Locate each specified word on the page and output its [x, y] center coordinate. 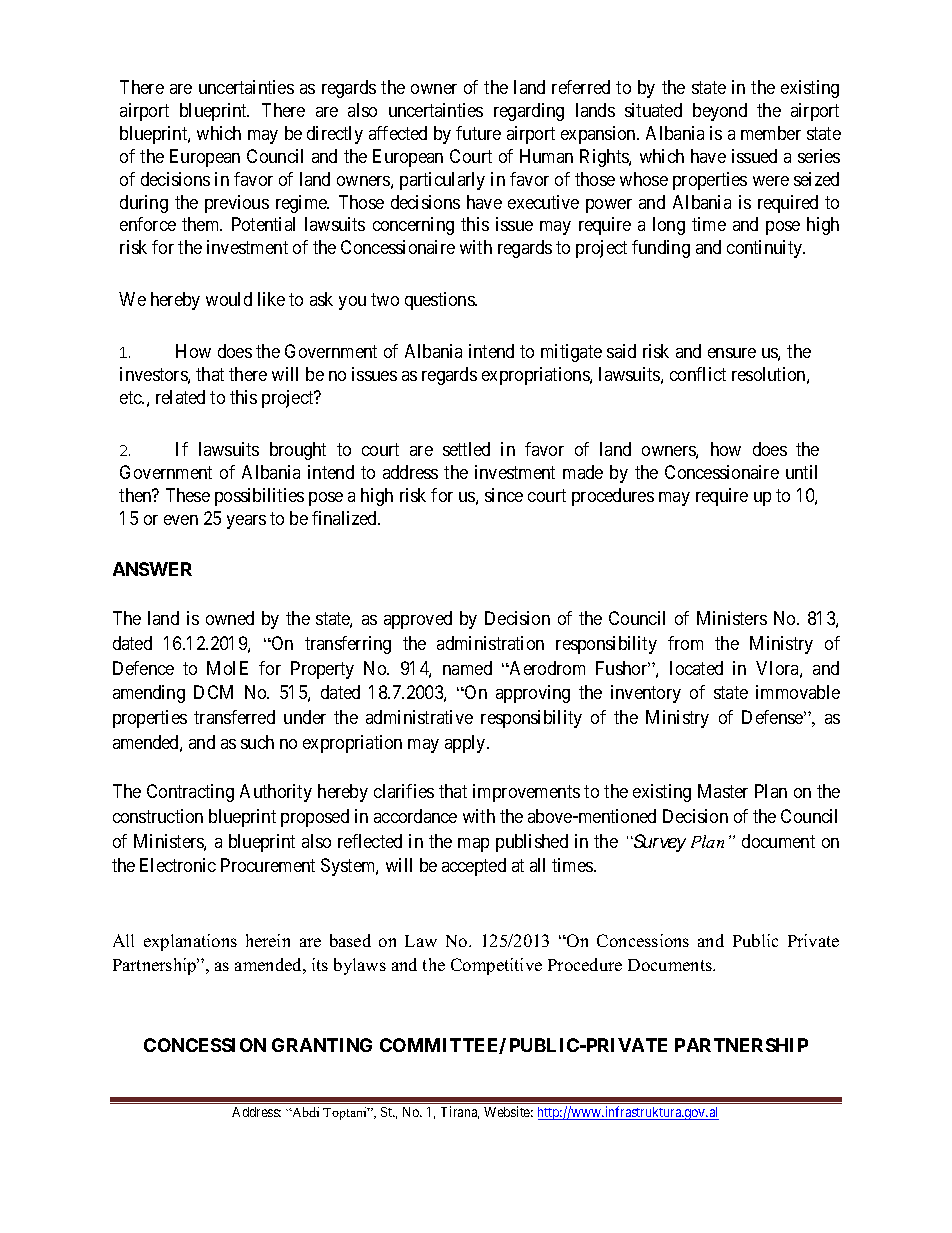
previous [237, 204]
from [685, 643]
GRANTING [322, 1045]
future [478, 133]
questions [440, 301]
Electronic [178, 865]
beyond [720, 112]
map [473, 845]
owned [230, 618]
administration [490, 643]
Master [723, 791]
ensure [732, 353]
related [180, 397]
